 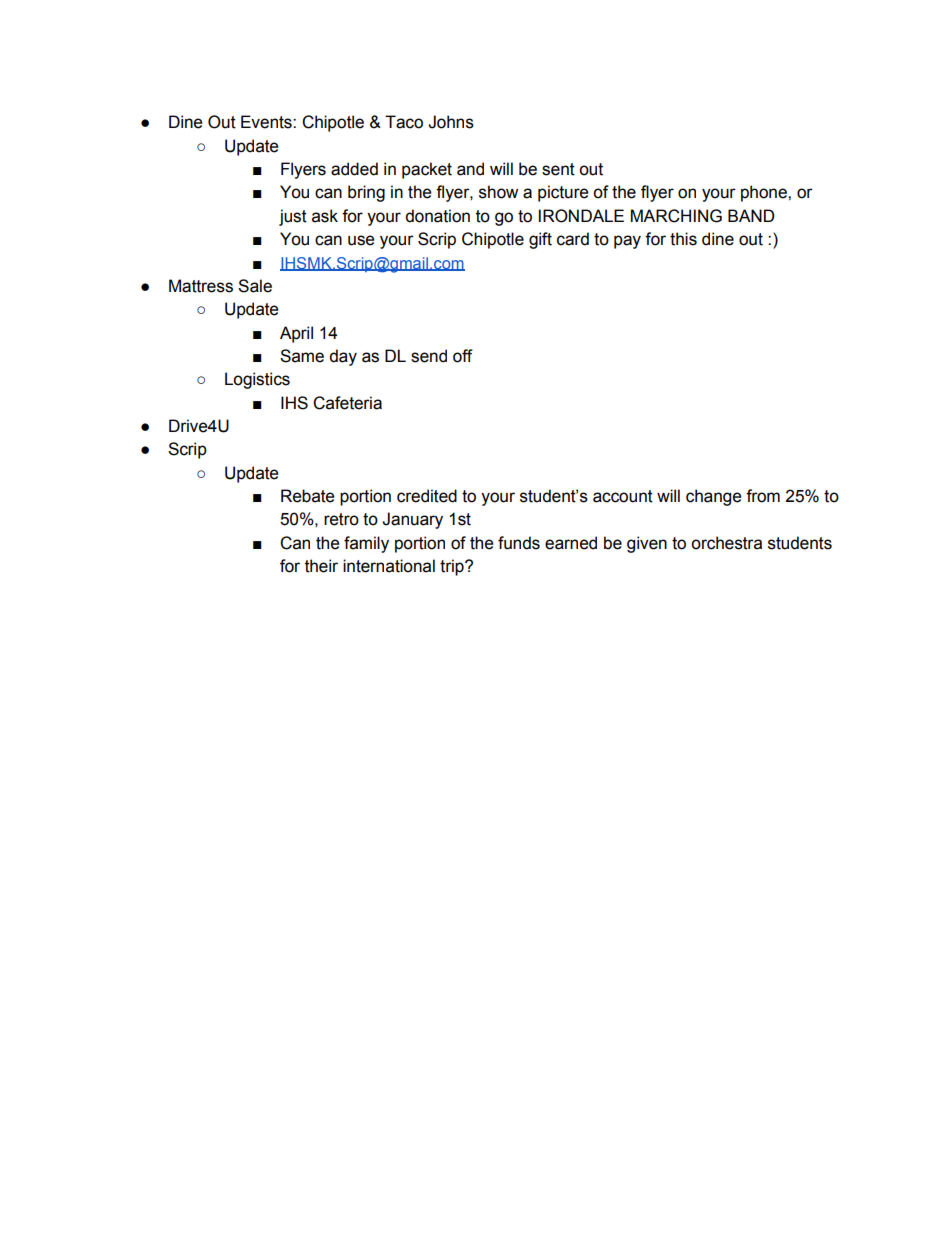 I want to click on off, so click(x=463, y=356).
